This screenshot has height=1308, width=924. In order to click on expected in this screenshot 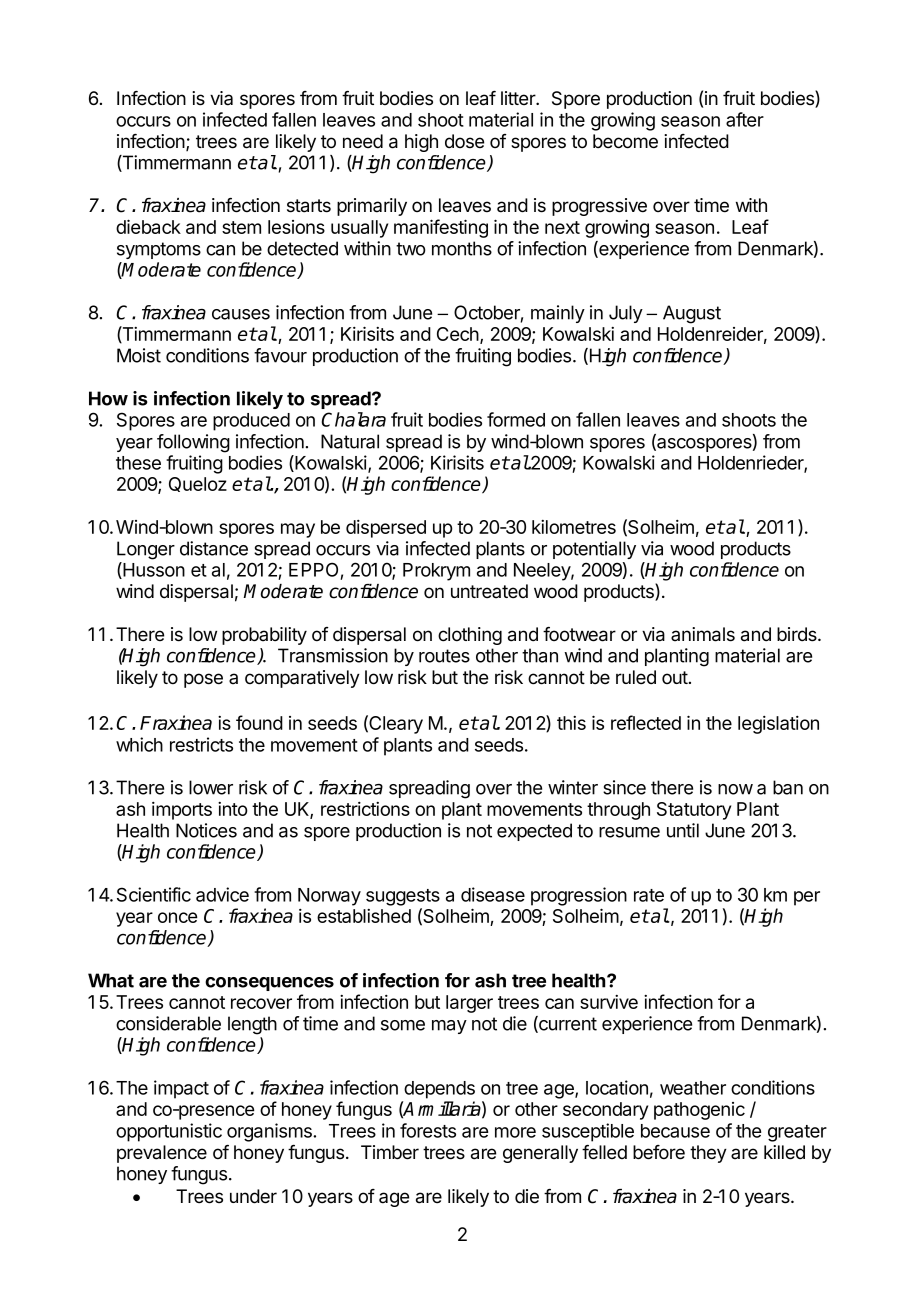, I will do `click(534, 832)`.
